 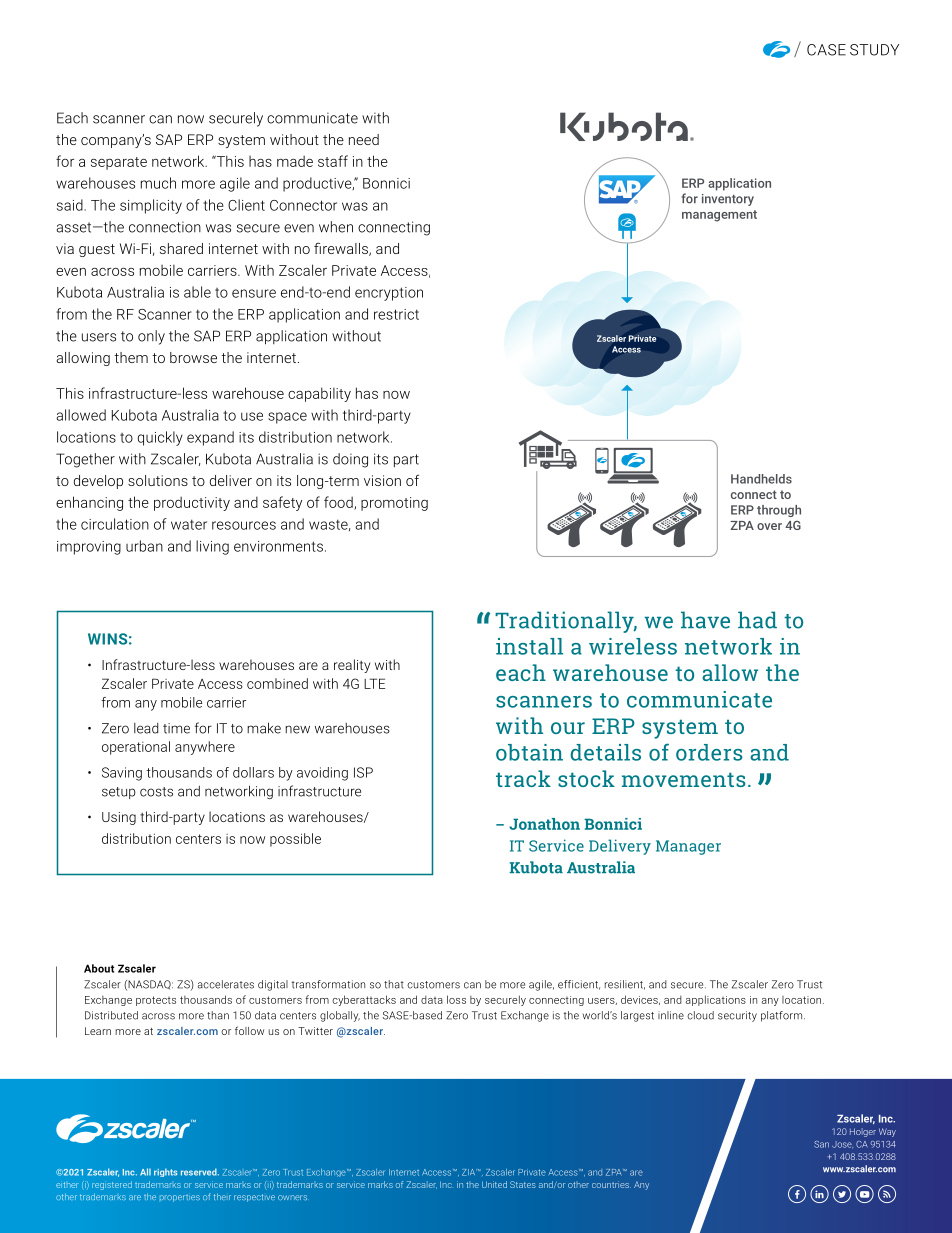 What do you see at coordinates (156, 792) in the page?
I see `costs` at bounding box center [156, 792].
